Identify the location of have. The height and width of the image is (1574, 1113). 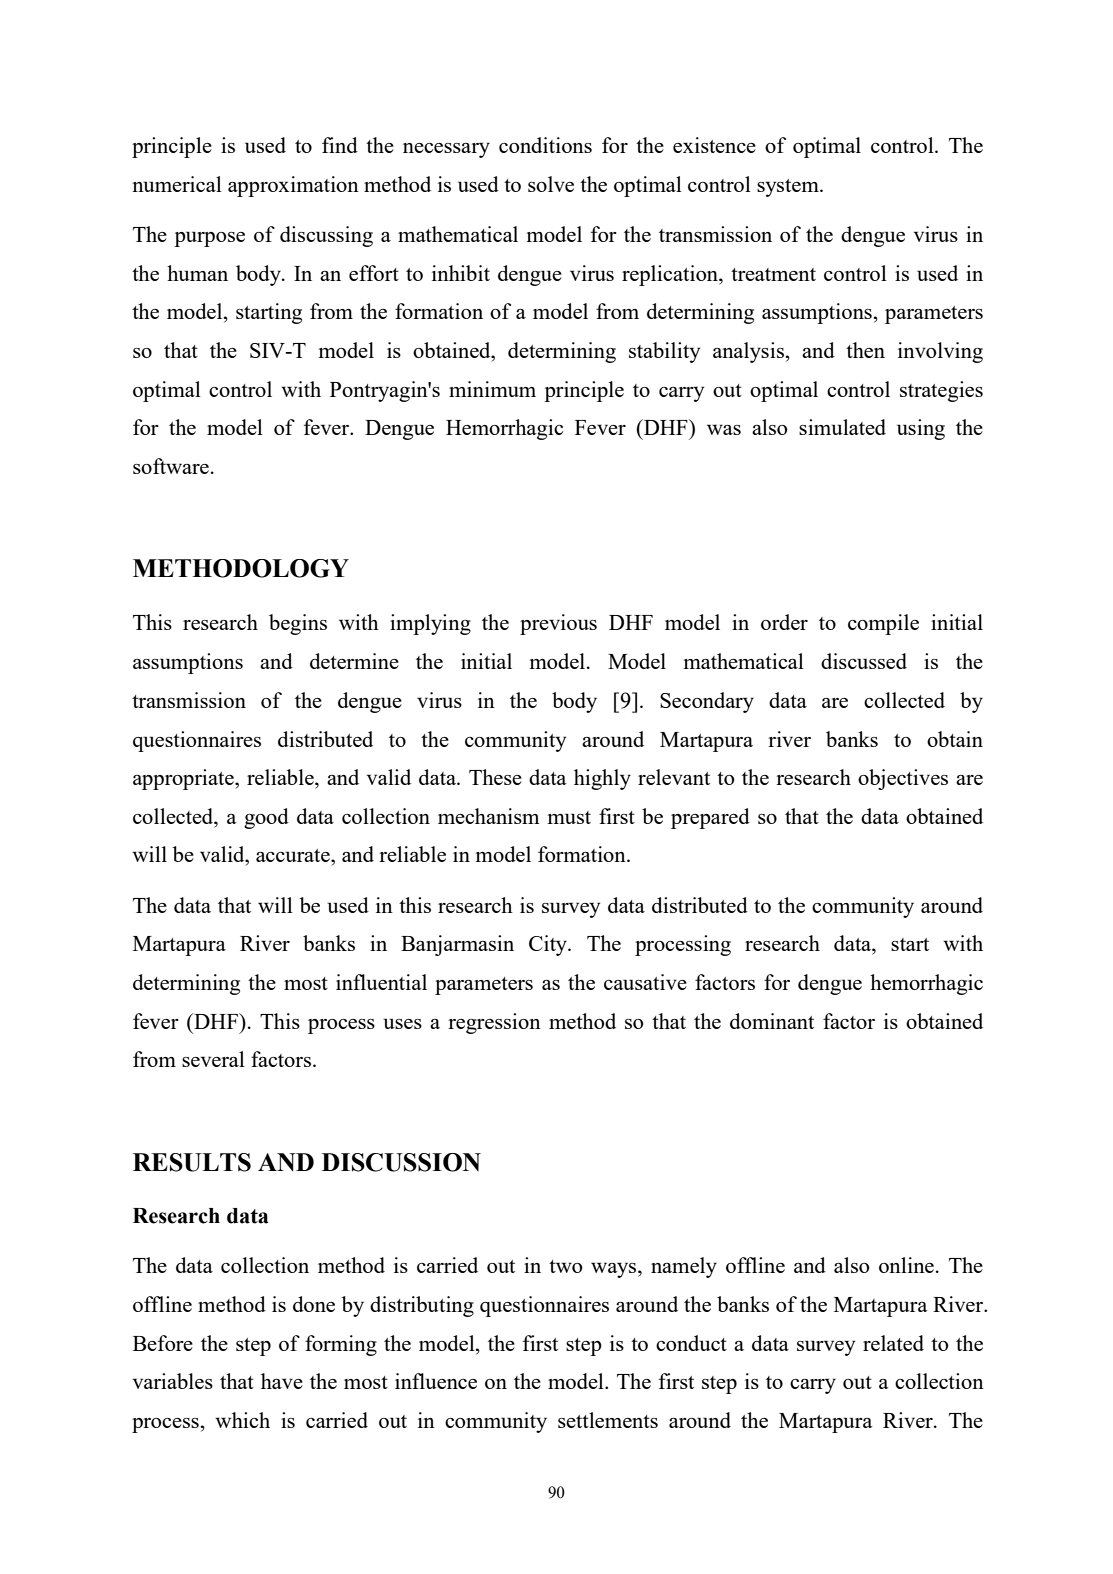
(282, 1381).
